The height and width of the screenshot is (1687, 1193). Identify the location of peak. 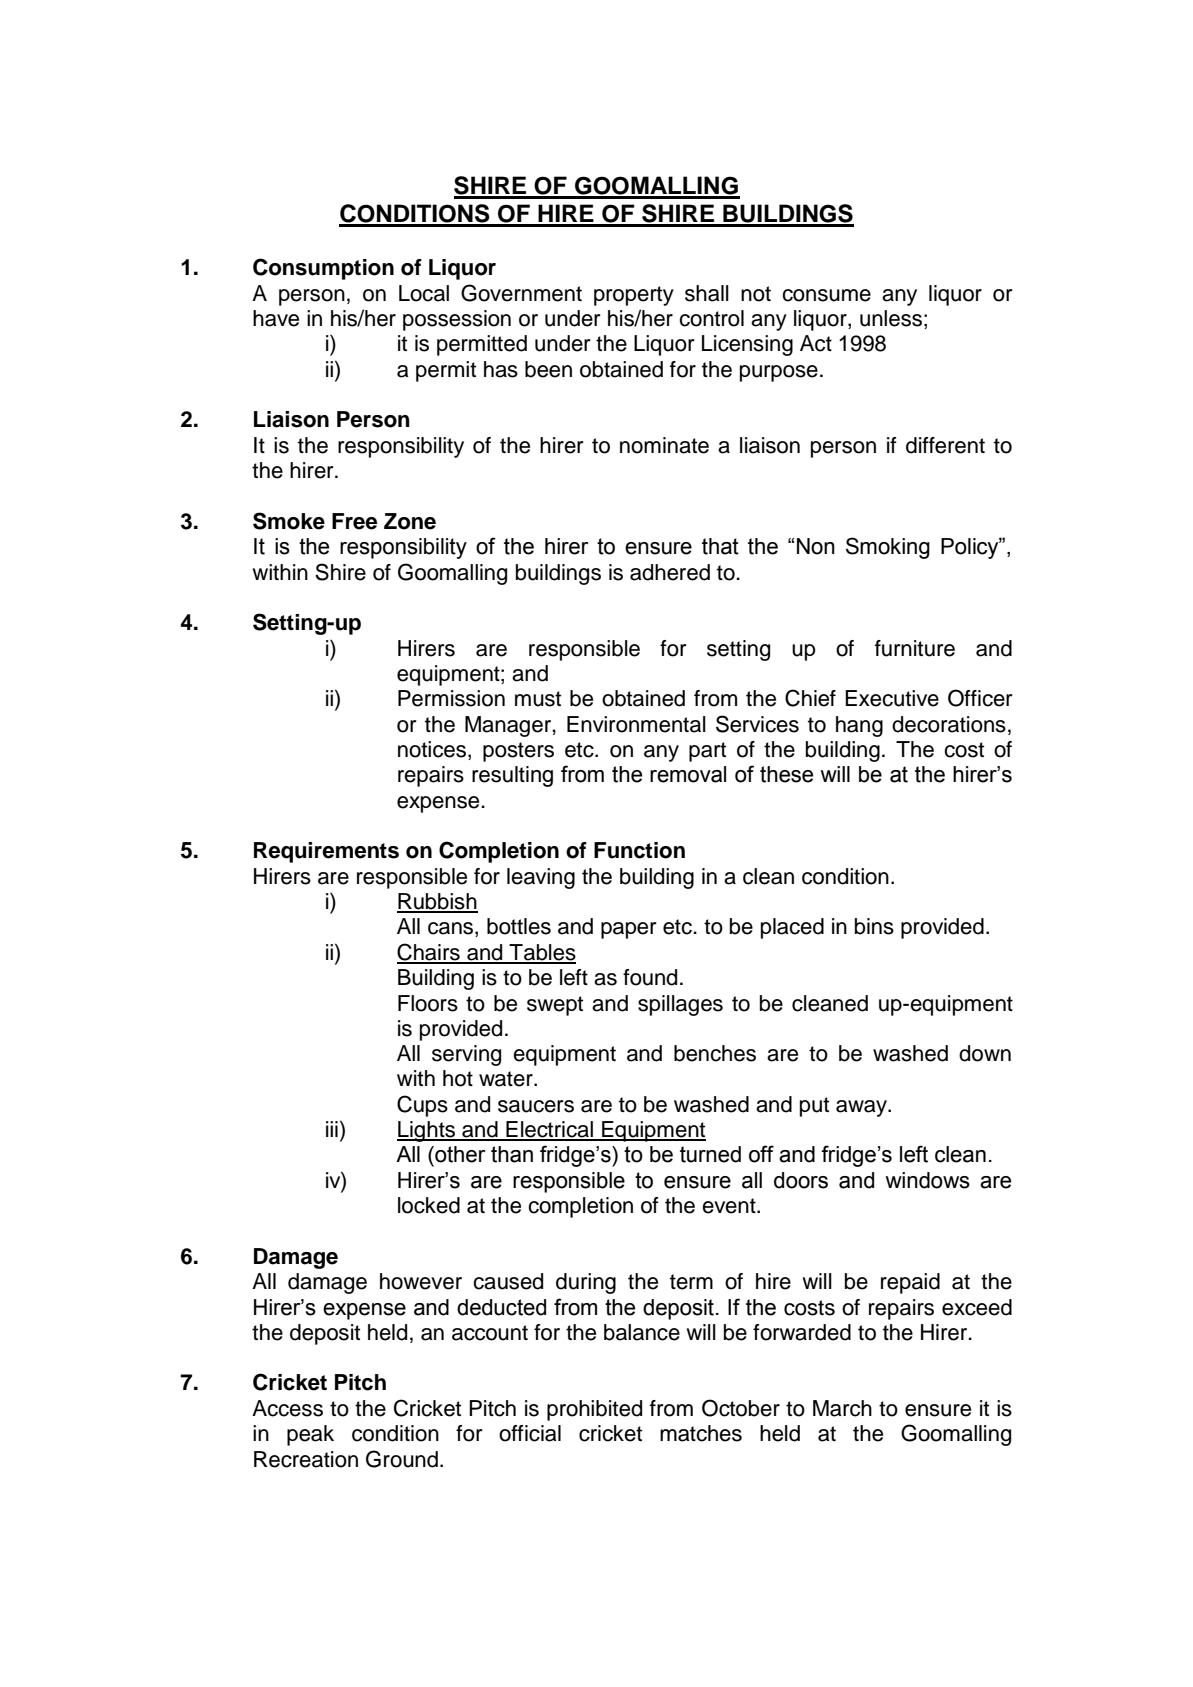
(310, 1435).
